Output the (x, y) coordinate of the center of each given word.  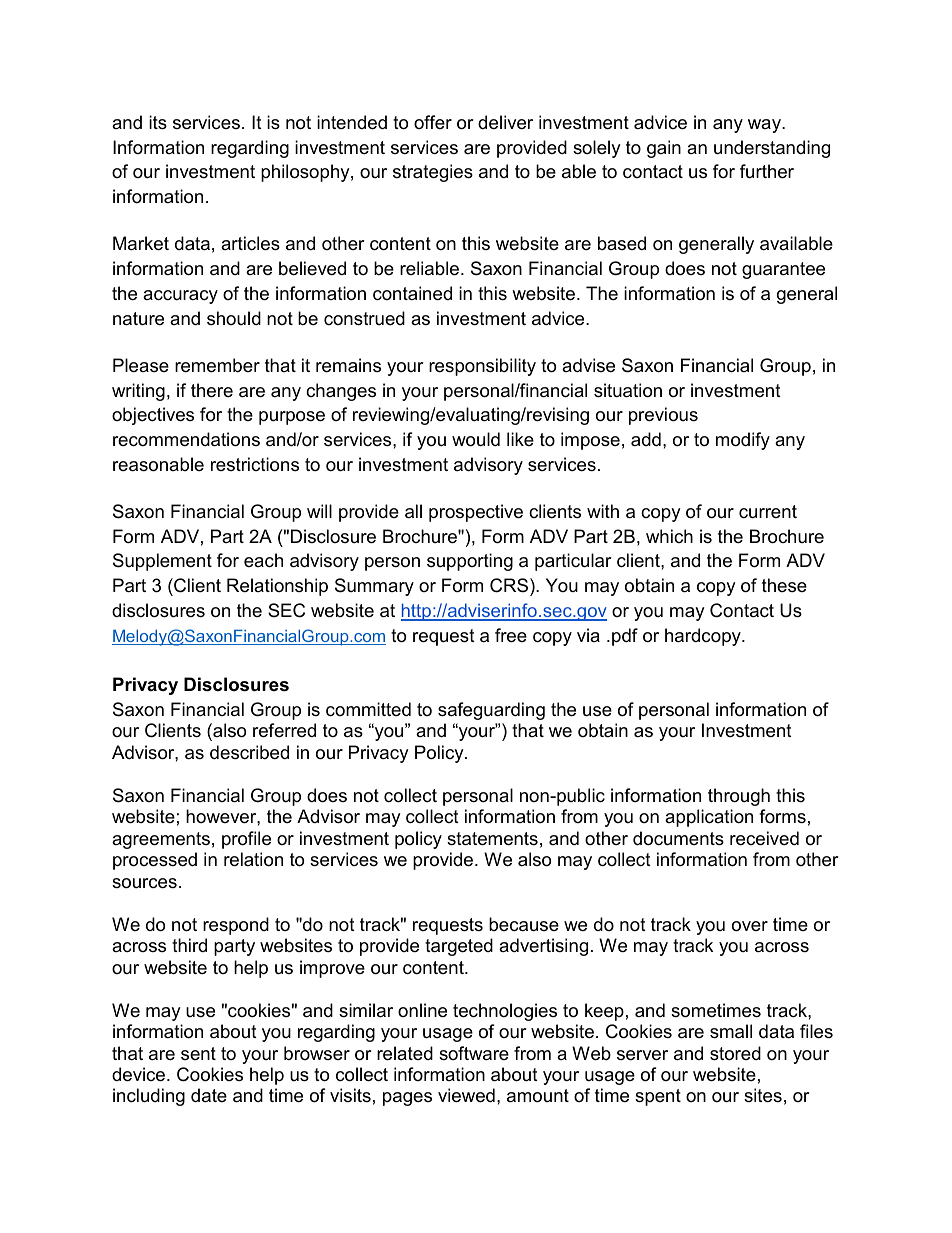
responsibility (482, 367)
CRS (509, 585)
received (764, 838)
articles (250, 243)
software (474, 1053)
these (784, 585)
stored (735, 1053)
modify (743, 441)
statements (492, 839)
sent (198, 1053)
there (212, 390)
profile (246, 840)
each (263, 560)
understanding (772, 149)
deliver (505, 122)
